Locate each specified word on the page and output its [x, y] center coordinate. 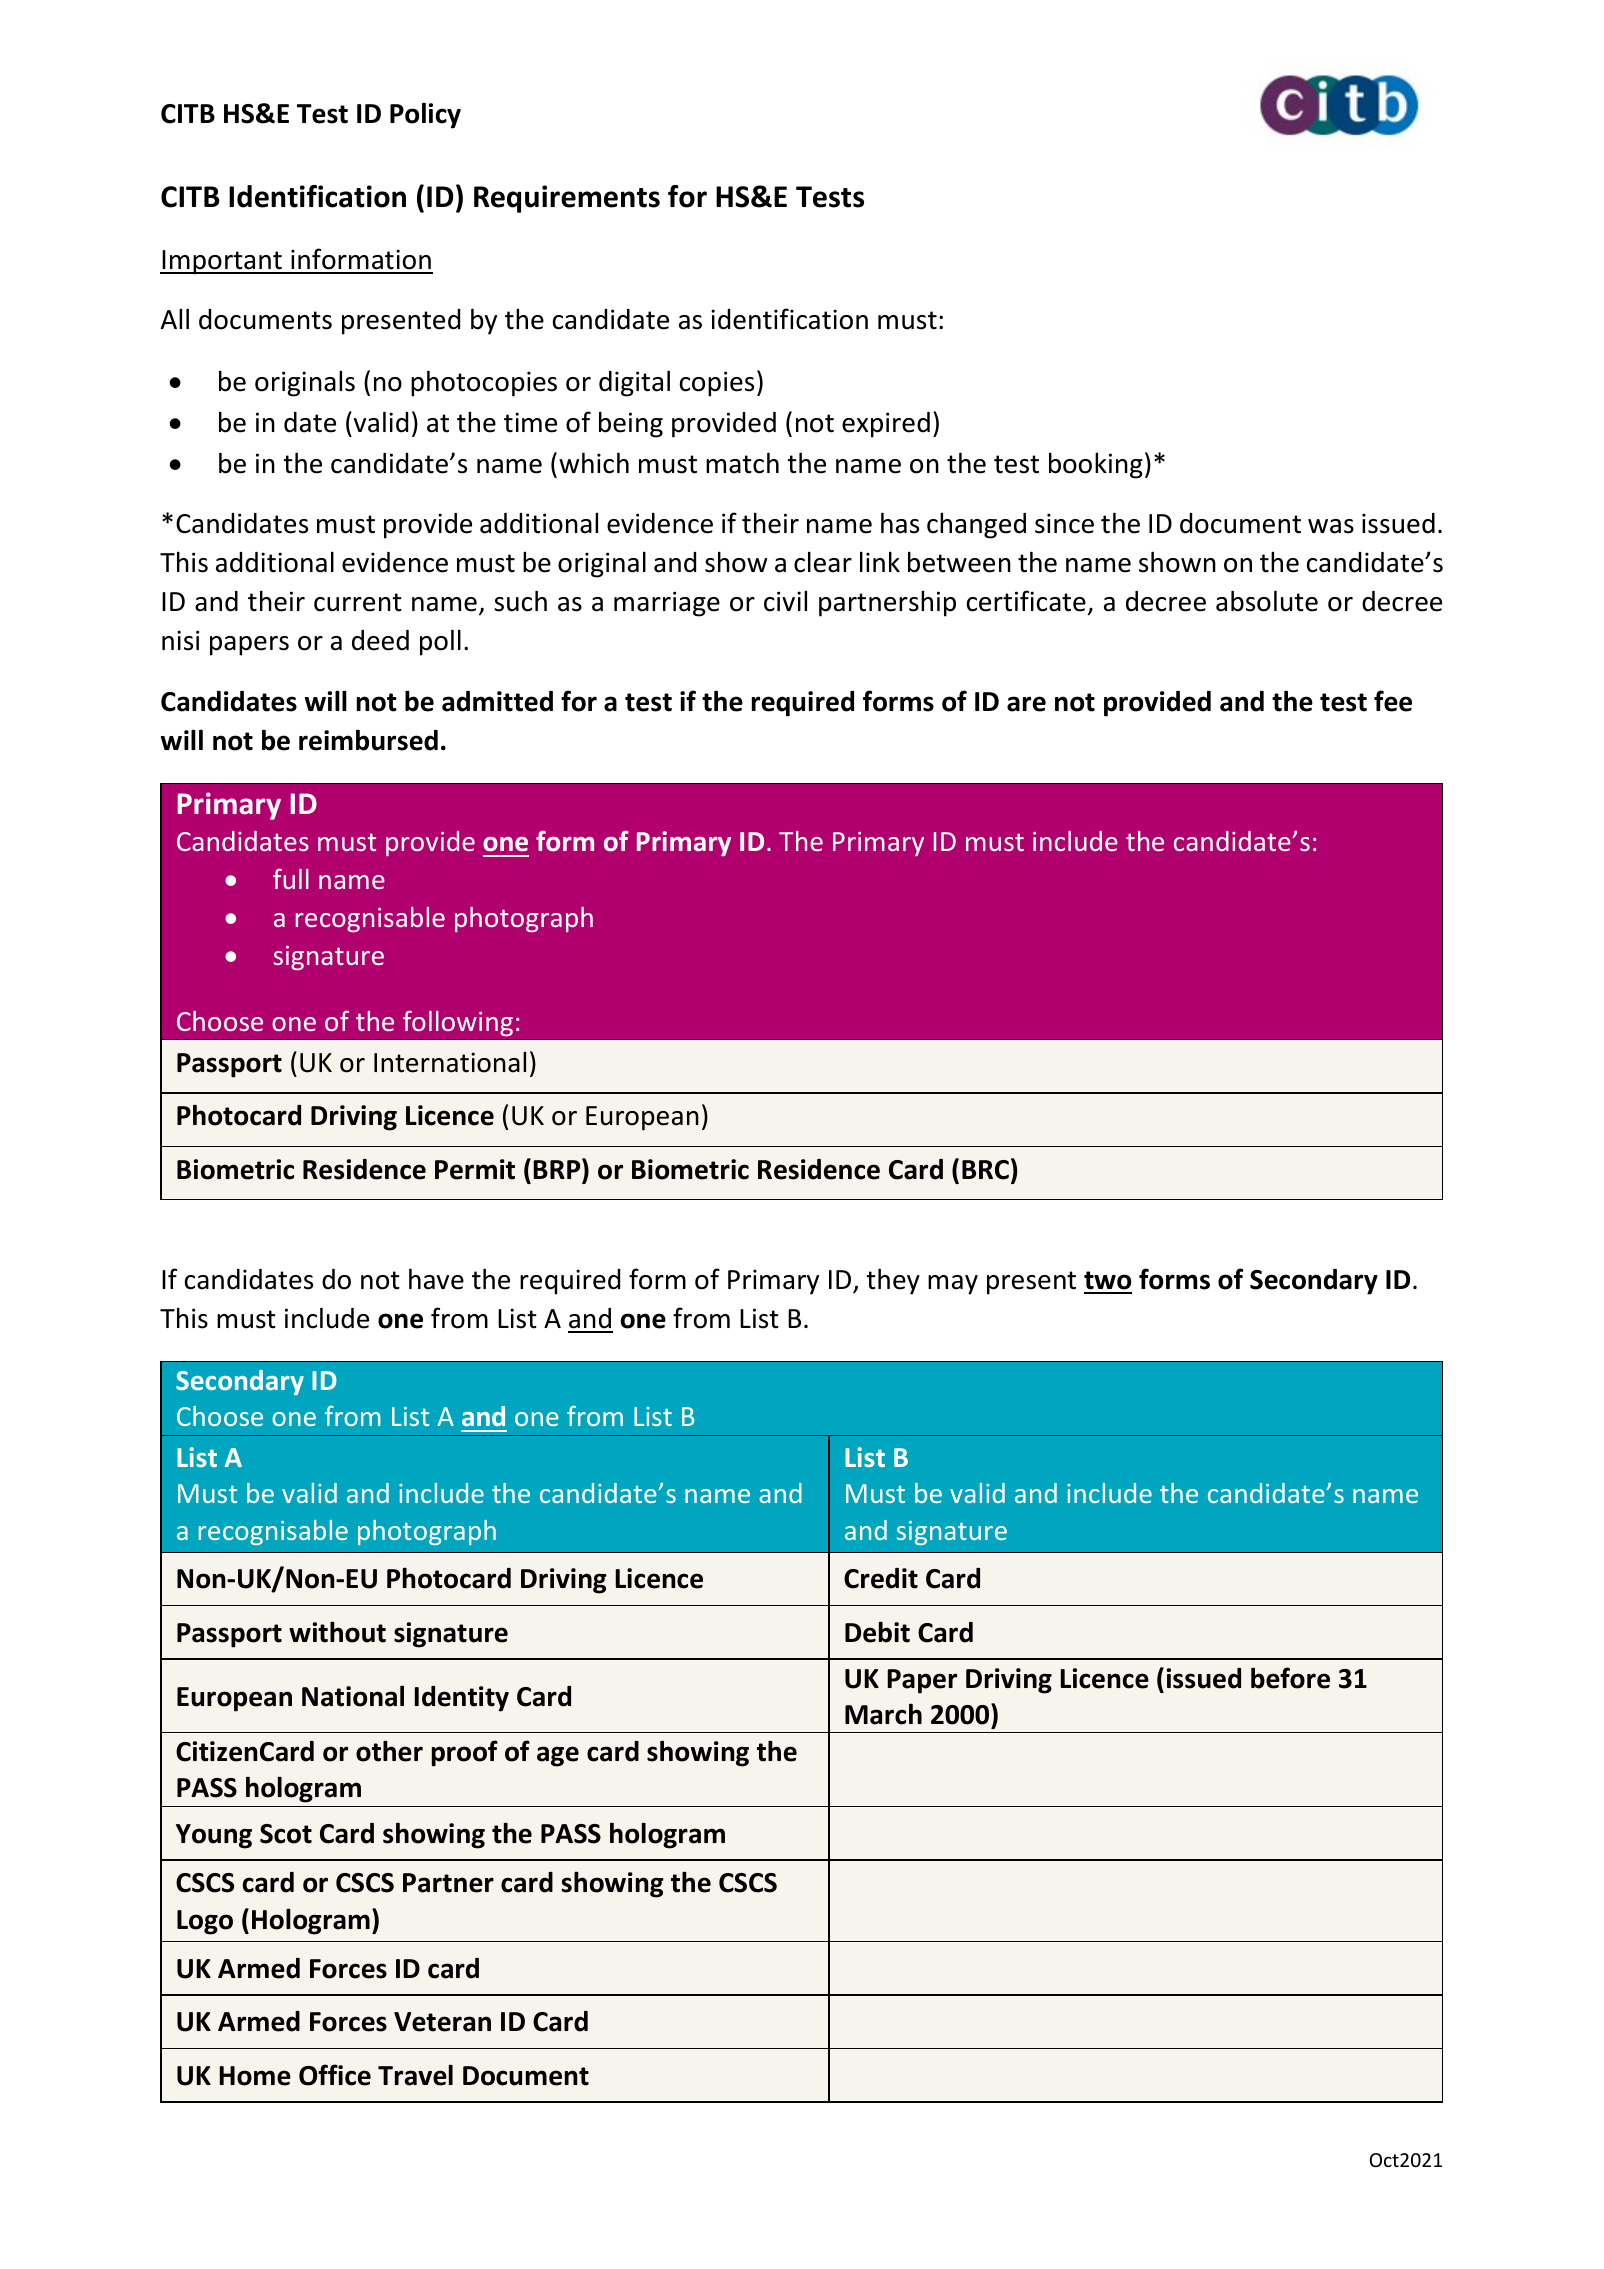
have [436, 1279]
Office [335, 2075]
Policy [425, 115]
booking [1096, 465]
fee [1393, 701]
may [953, 1285]
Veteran [442, 2022]
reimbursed [368, 740]
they [893, 1281]
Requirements [567, 199]
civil [785, 601]
